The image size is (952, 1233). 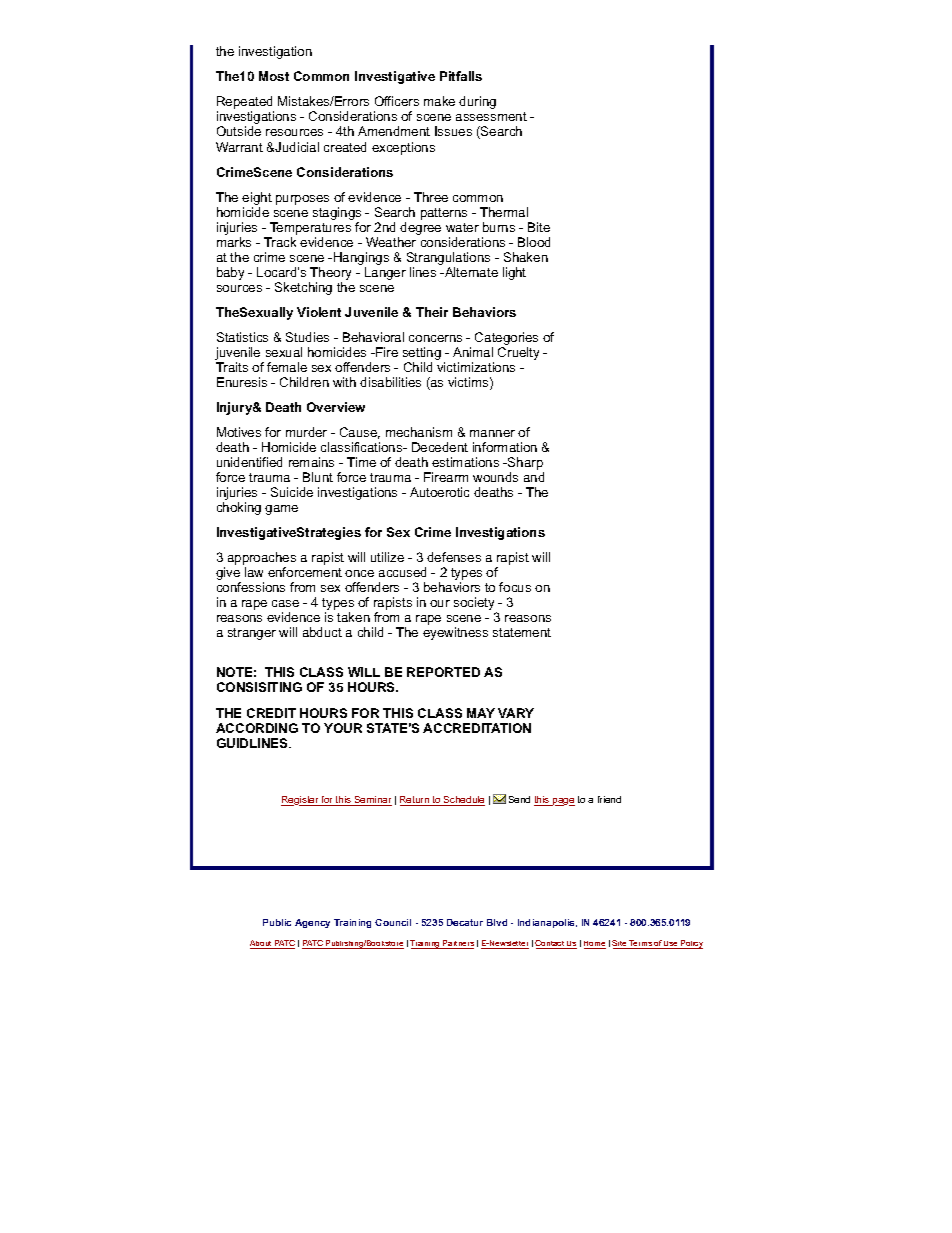 I want to click on MAY, so click(x=481, y=713).
